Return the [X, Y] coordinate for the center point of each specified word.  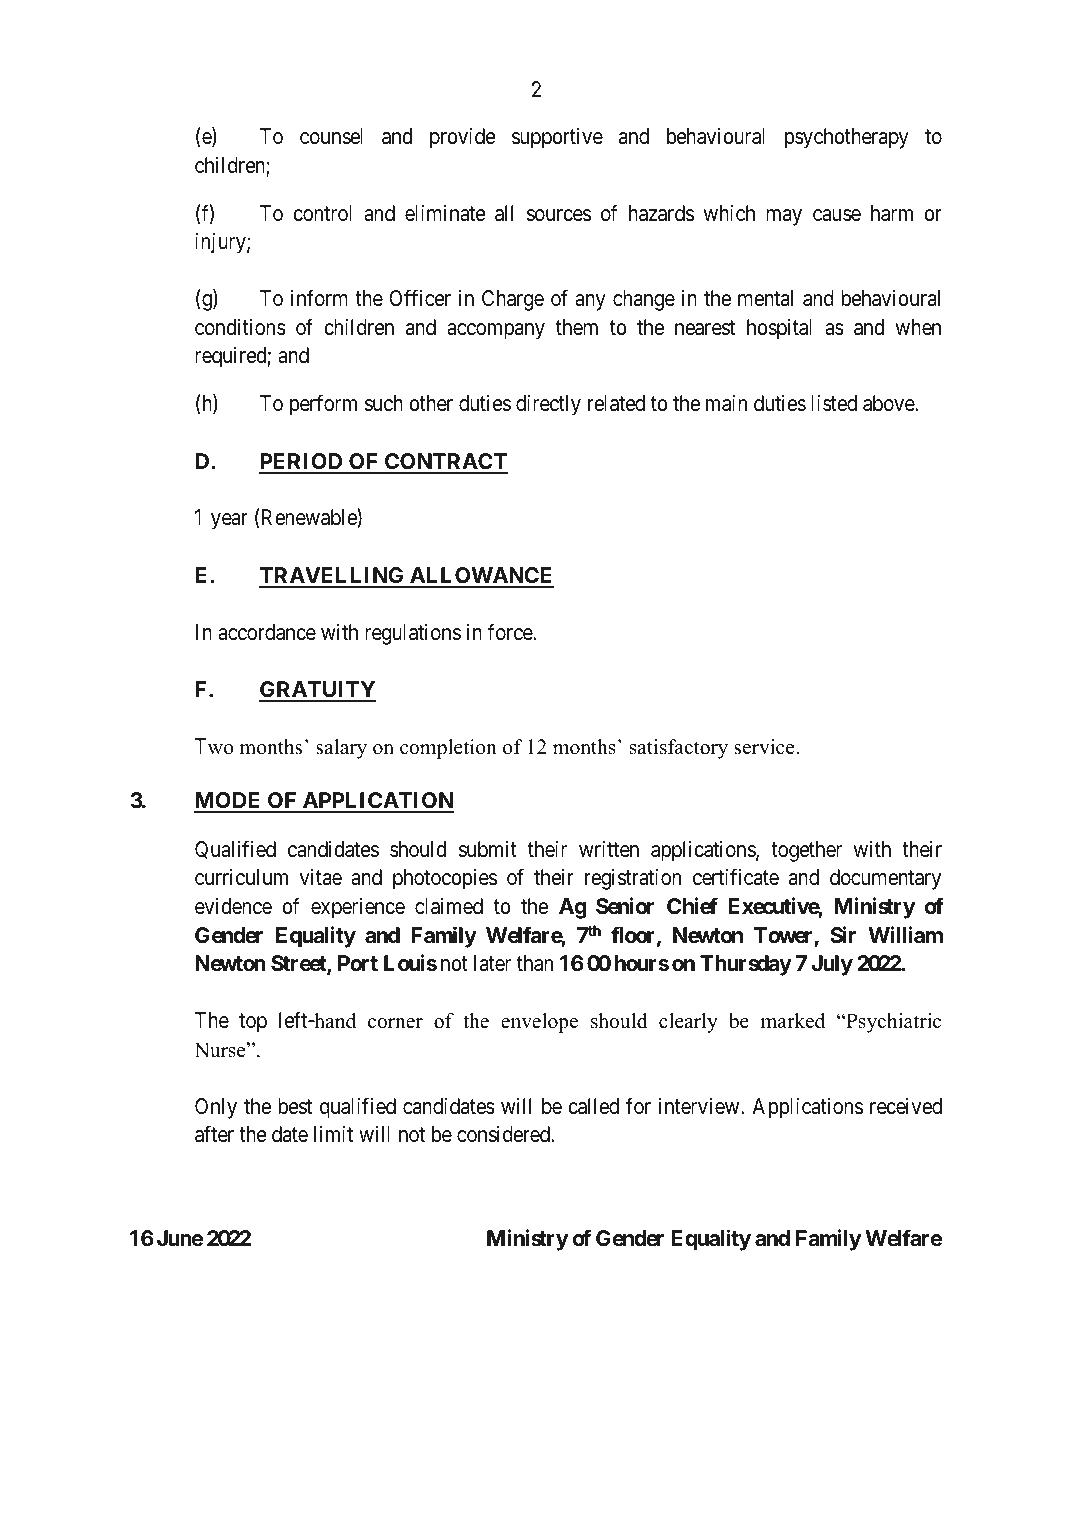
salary [341, 749]
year [229, 521]
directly [548, 405]
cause [837, 215]
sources [559, 215]
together [806, 851]
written [609, 849]
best [295, 1106]
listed [834, 403]
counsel [331, 136]
